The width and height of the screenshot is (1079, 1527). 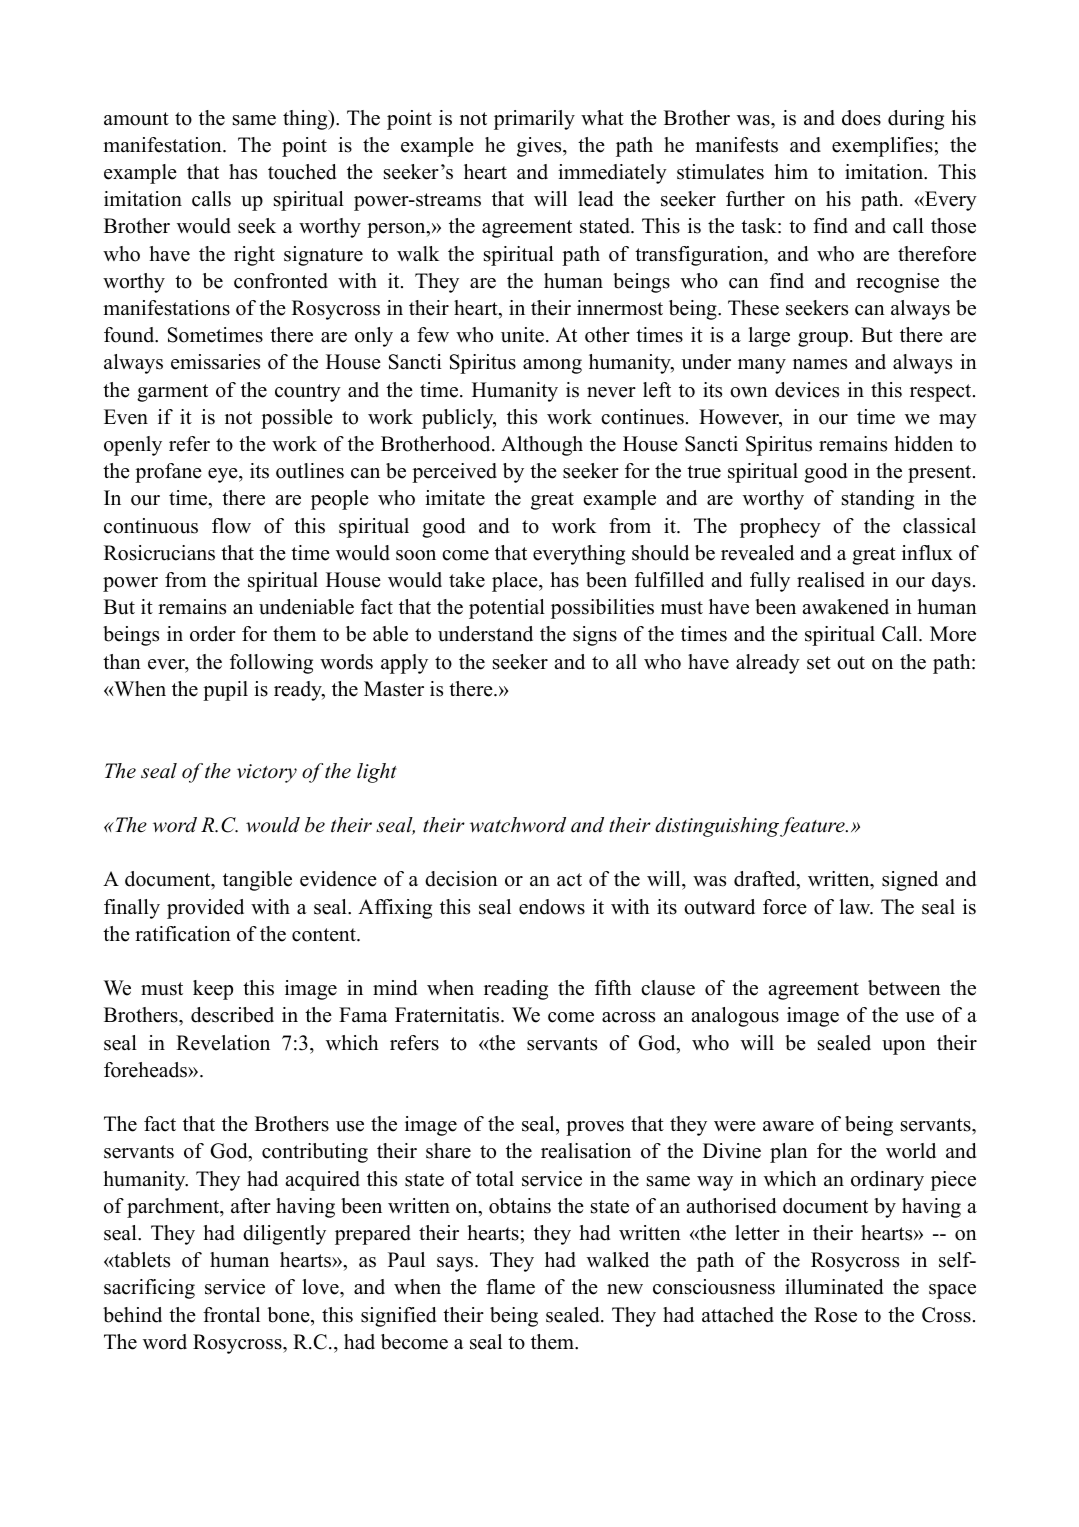 What do you see at coordinates (882, 147) in the screenshot?
I see `exemplifies` at bounding box center [882, 147].
